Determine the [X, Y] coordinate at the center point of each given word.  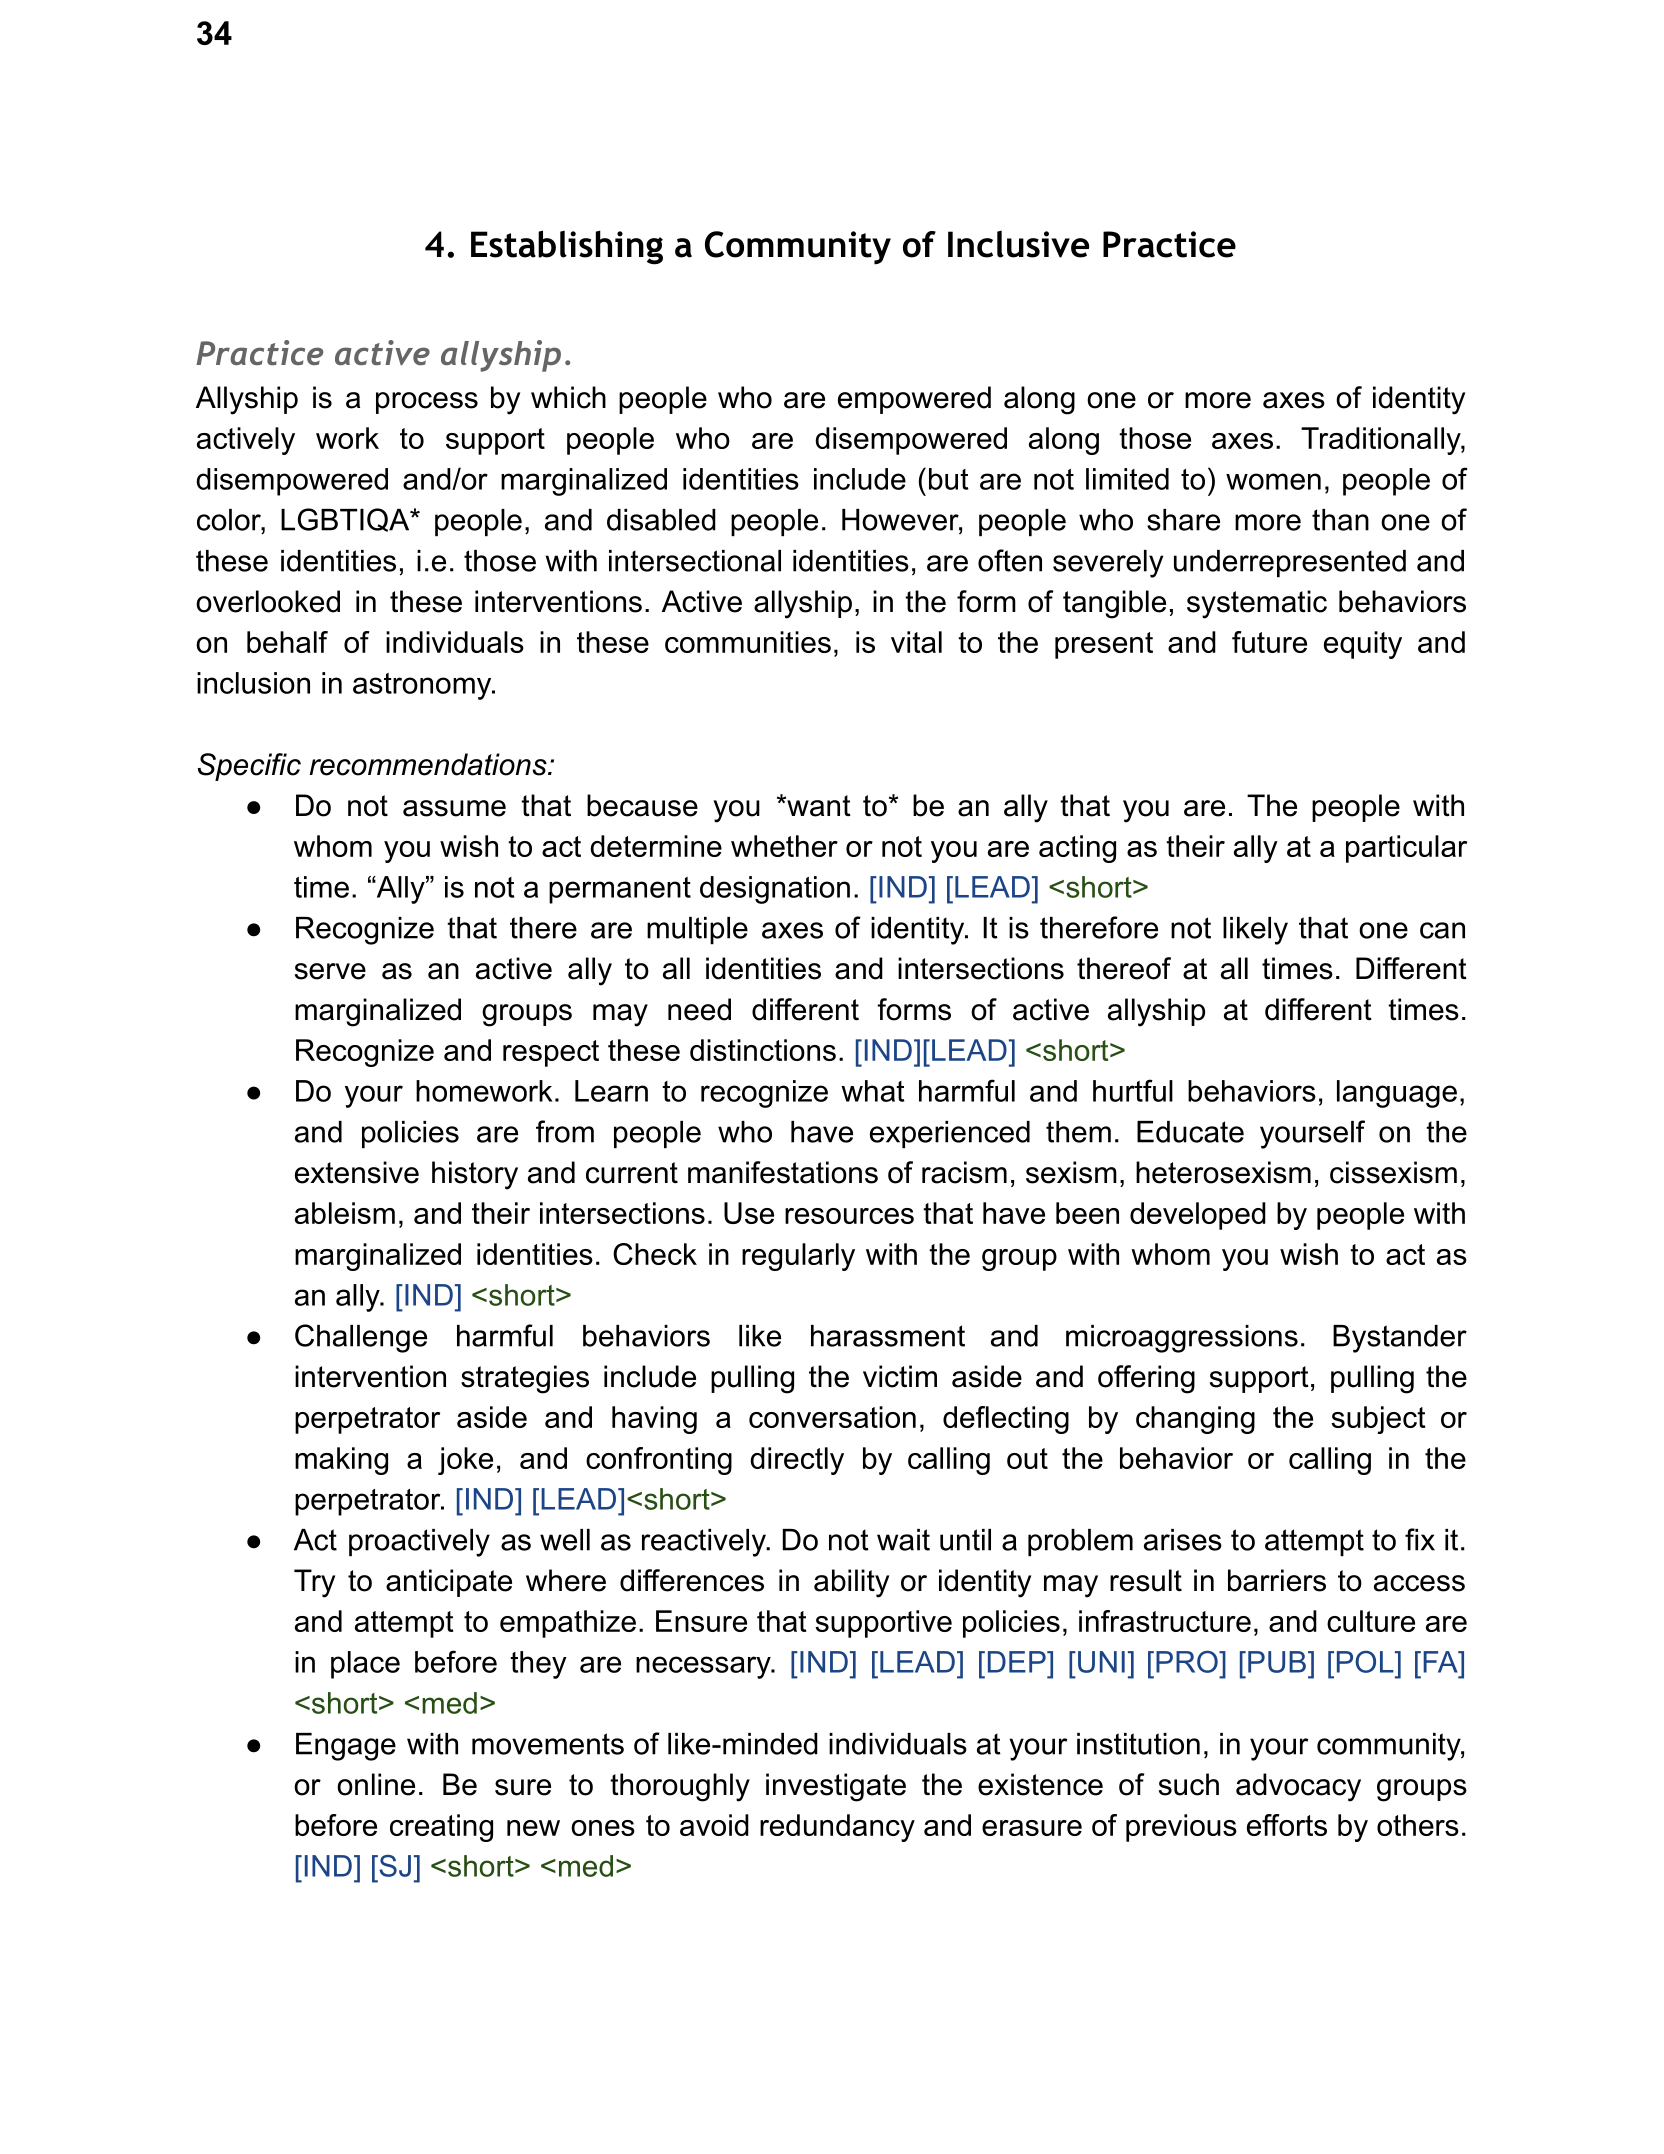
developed [1198, 1216]
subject [1378, 1420]
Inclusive [1018, 244]
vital [916, 642]
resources [849, 1216]
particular [1406, 849]
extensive [357, 1172]
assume [454, 808]
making [341, 1461]
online [376, 1784]
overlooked [268, 601]
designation [775, 890]
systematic [1257, 604]
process [427, 403]
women [1273, 481]
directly [797, 1461]
